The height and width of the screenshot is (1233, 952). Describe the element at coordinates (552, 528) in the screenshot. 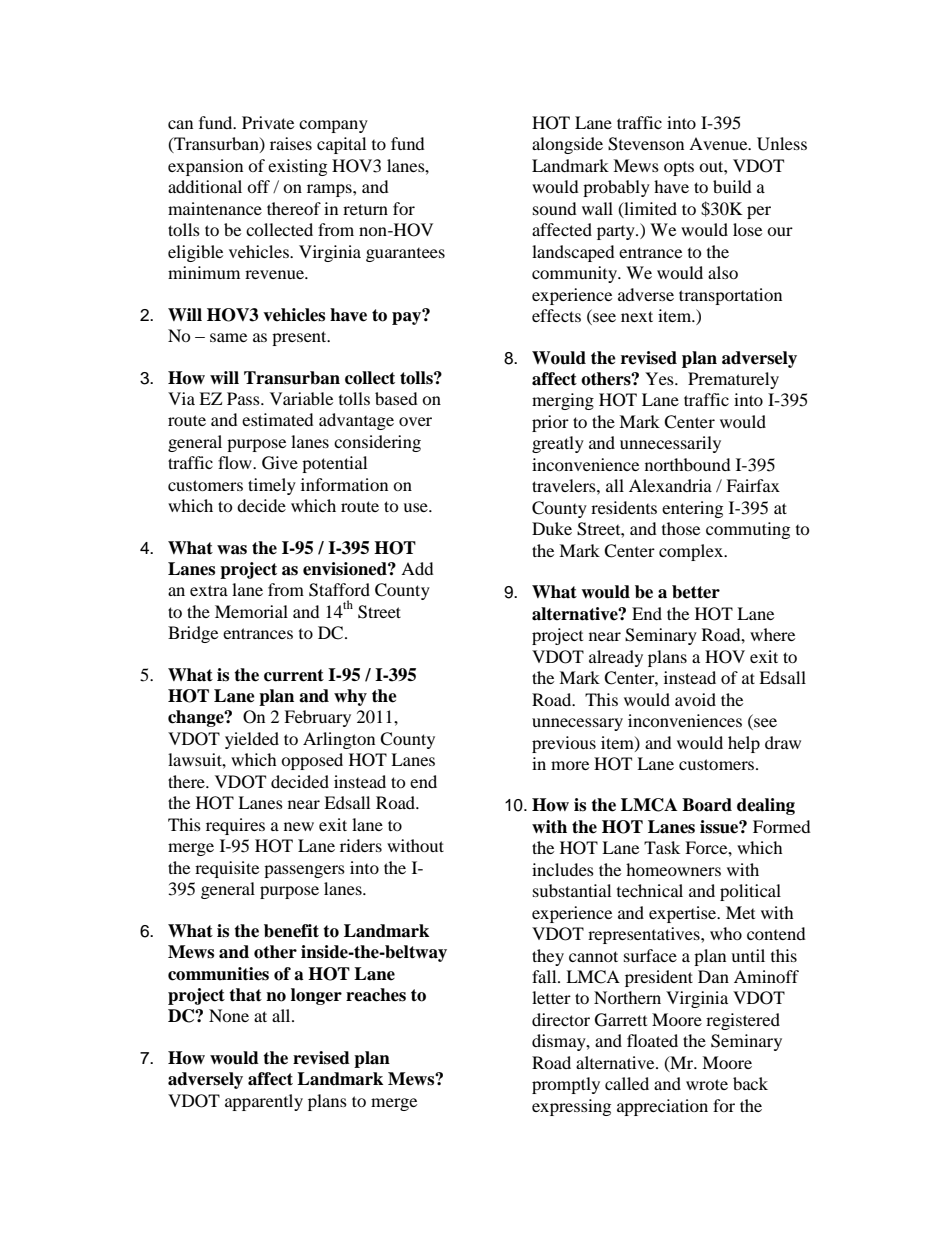

I see `Duke` at that location.
